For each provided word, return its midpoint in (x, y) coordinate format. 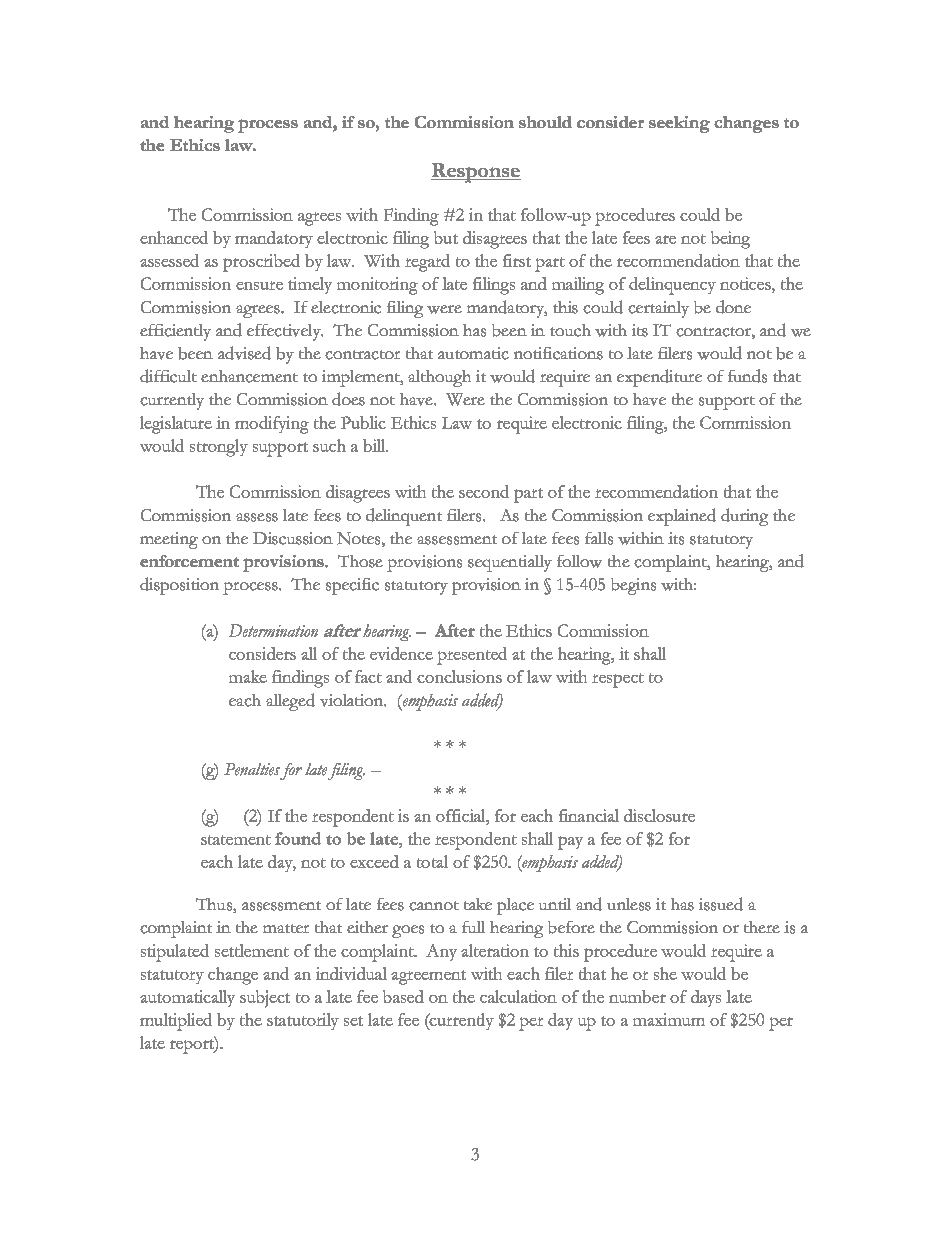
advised (244, 353)
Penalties (252, 769)
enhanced (174, 237)
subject (265, 999)
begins (633, 586)
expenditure (659, 378)
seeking (679, 124)
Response (476, 173)
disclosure (659, 815)
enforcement (189, 561)
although (439, 378)
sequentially (510, 563)
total (432, 861)
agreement (428, 977)
